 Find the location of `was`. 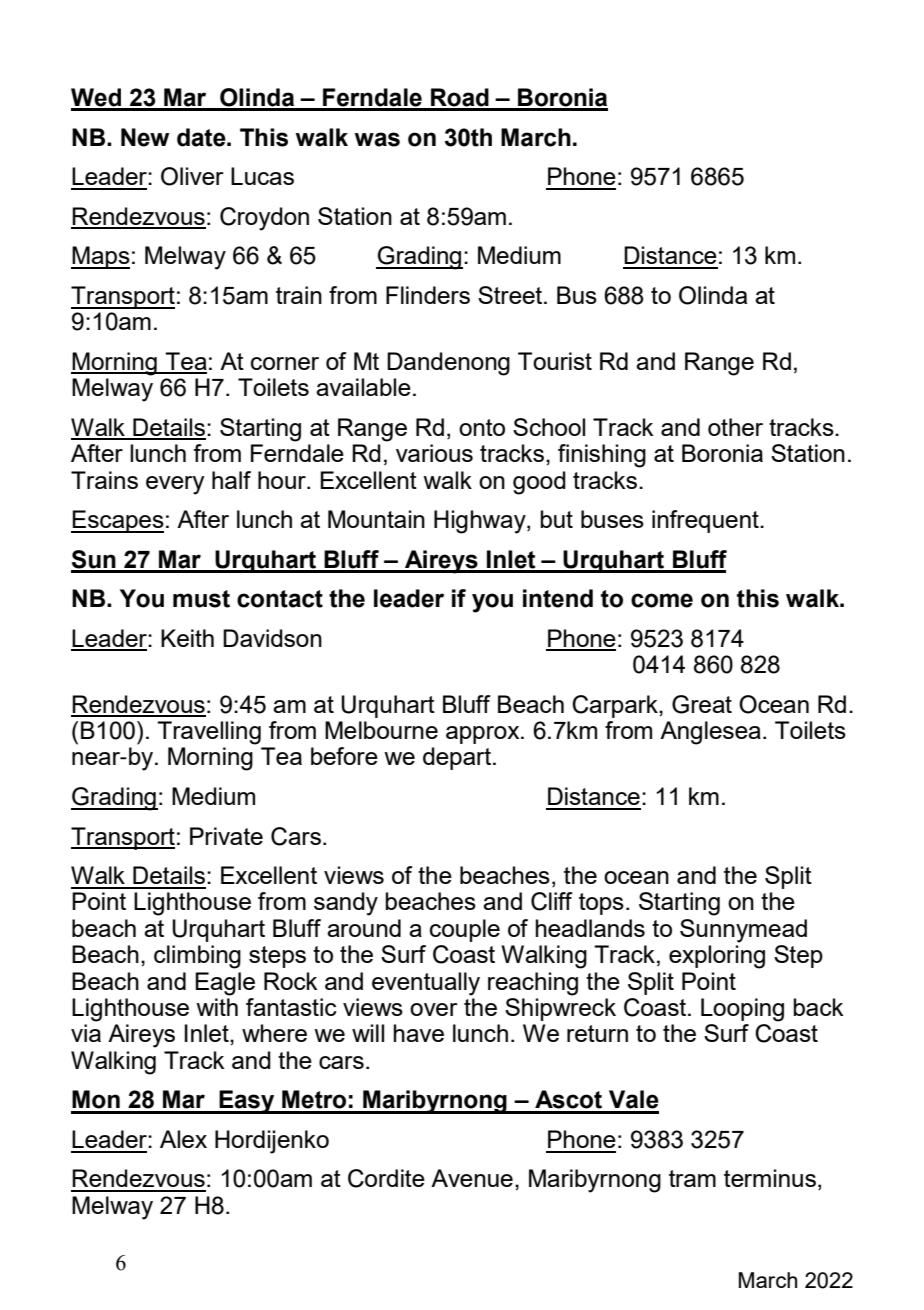

was is located at coordinates (377, 139).
